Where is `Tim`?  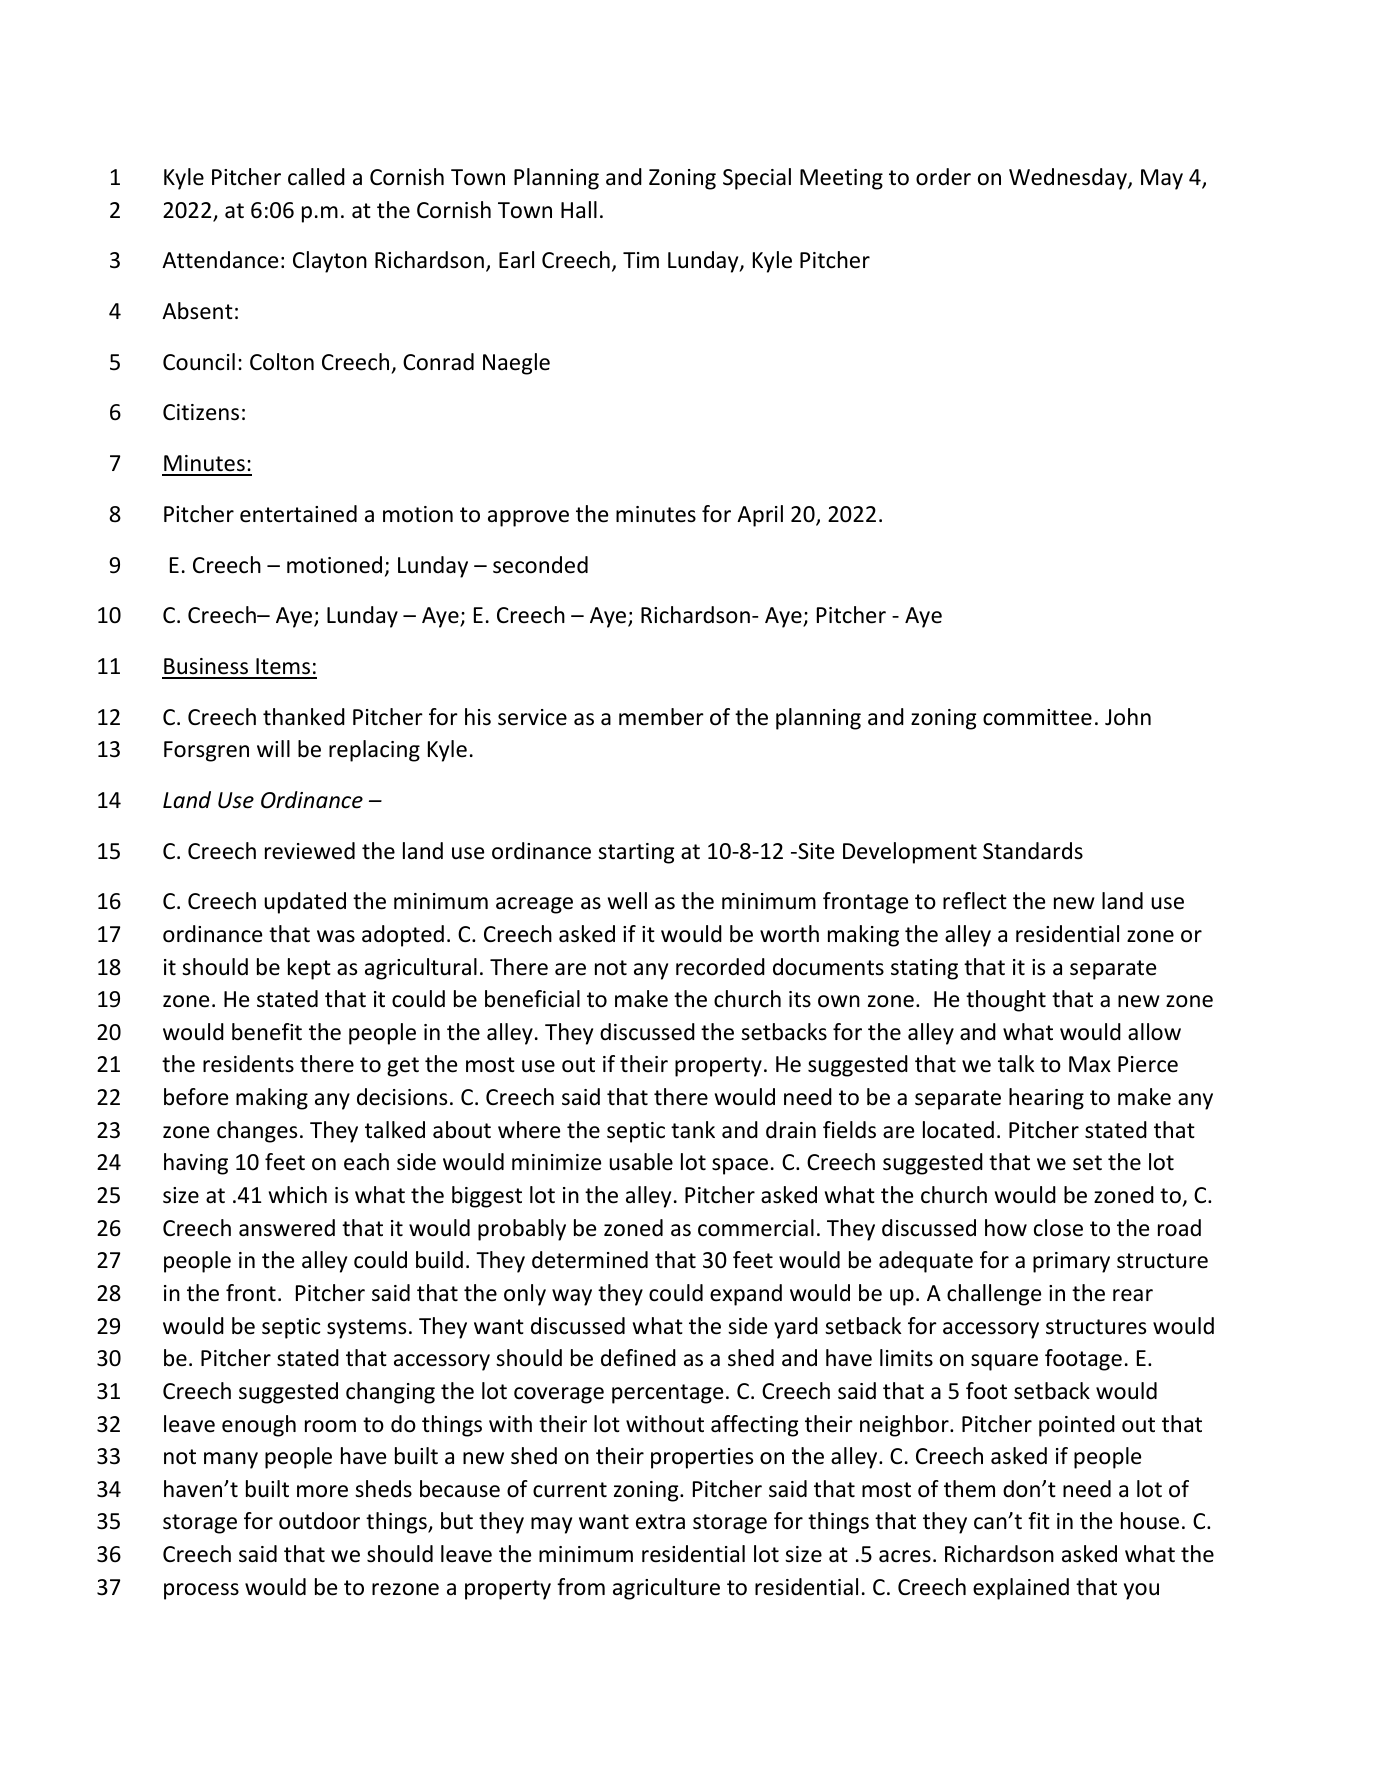 Tim is located at coordinates (641, 260).
